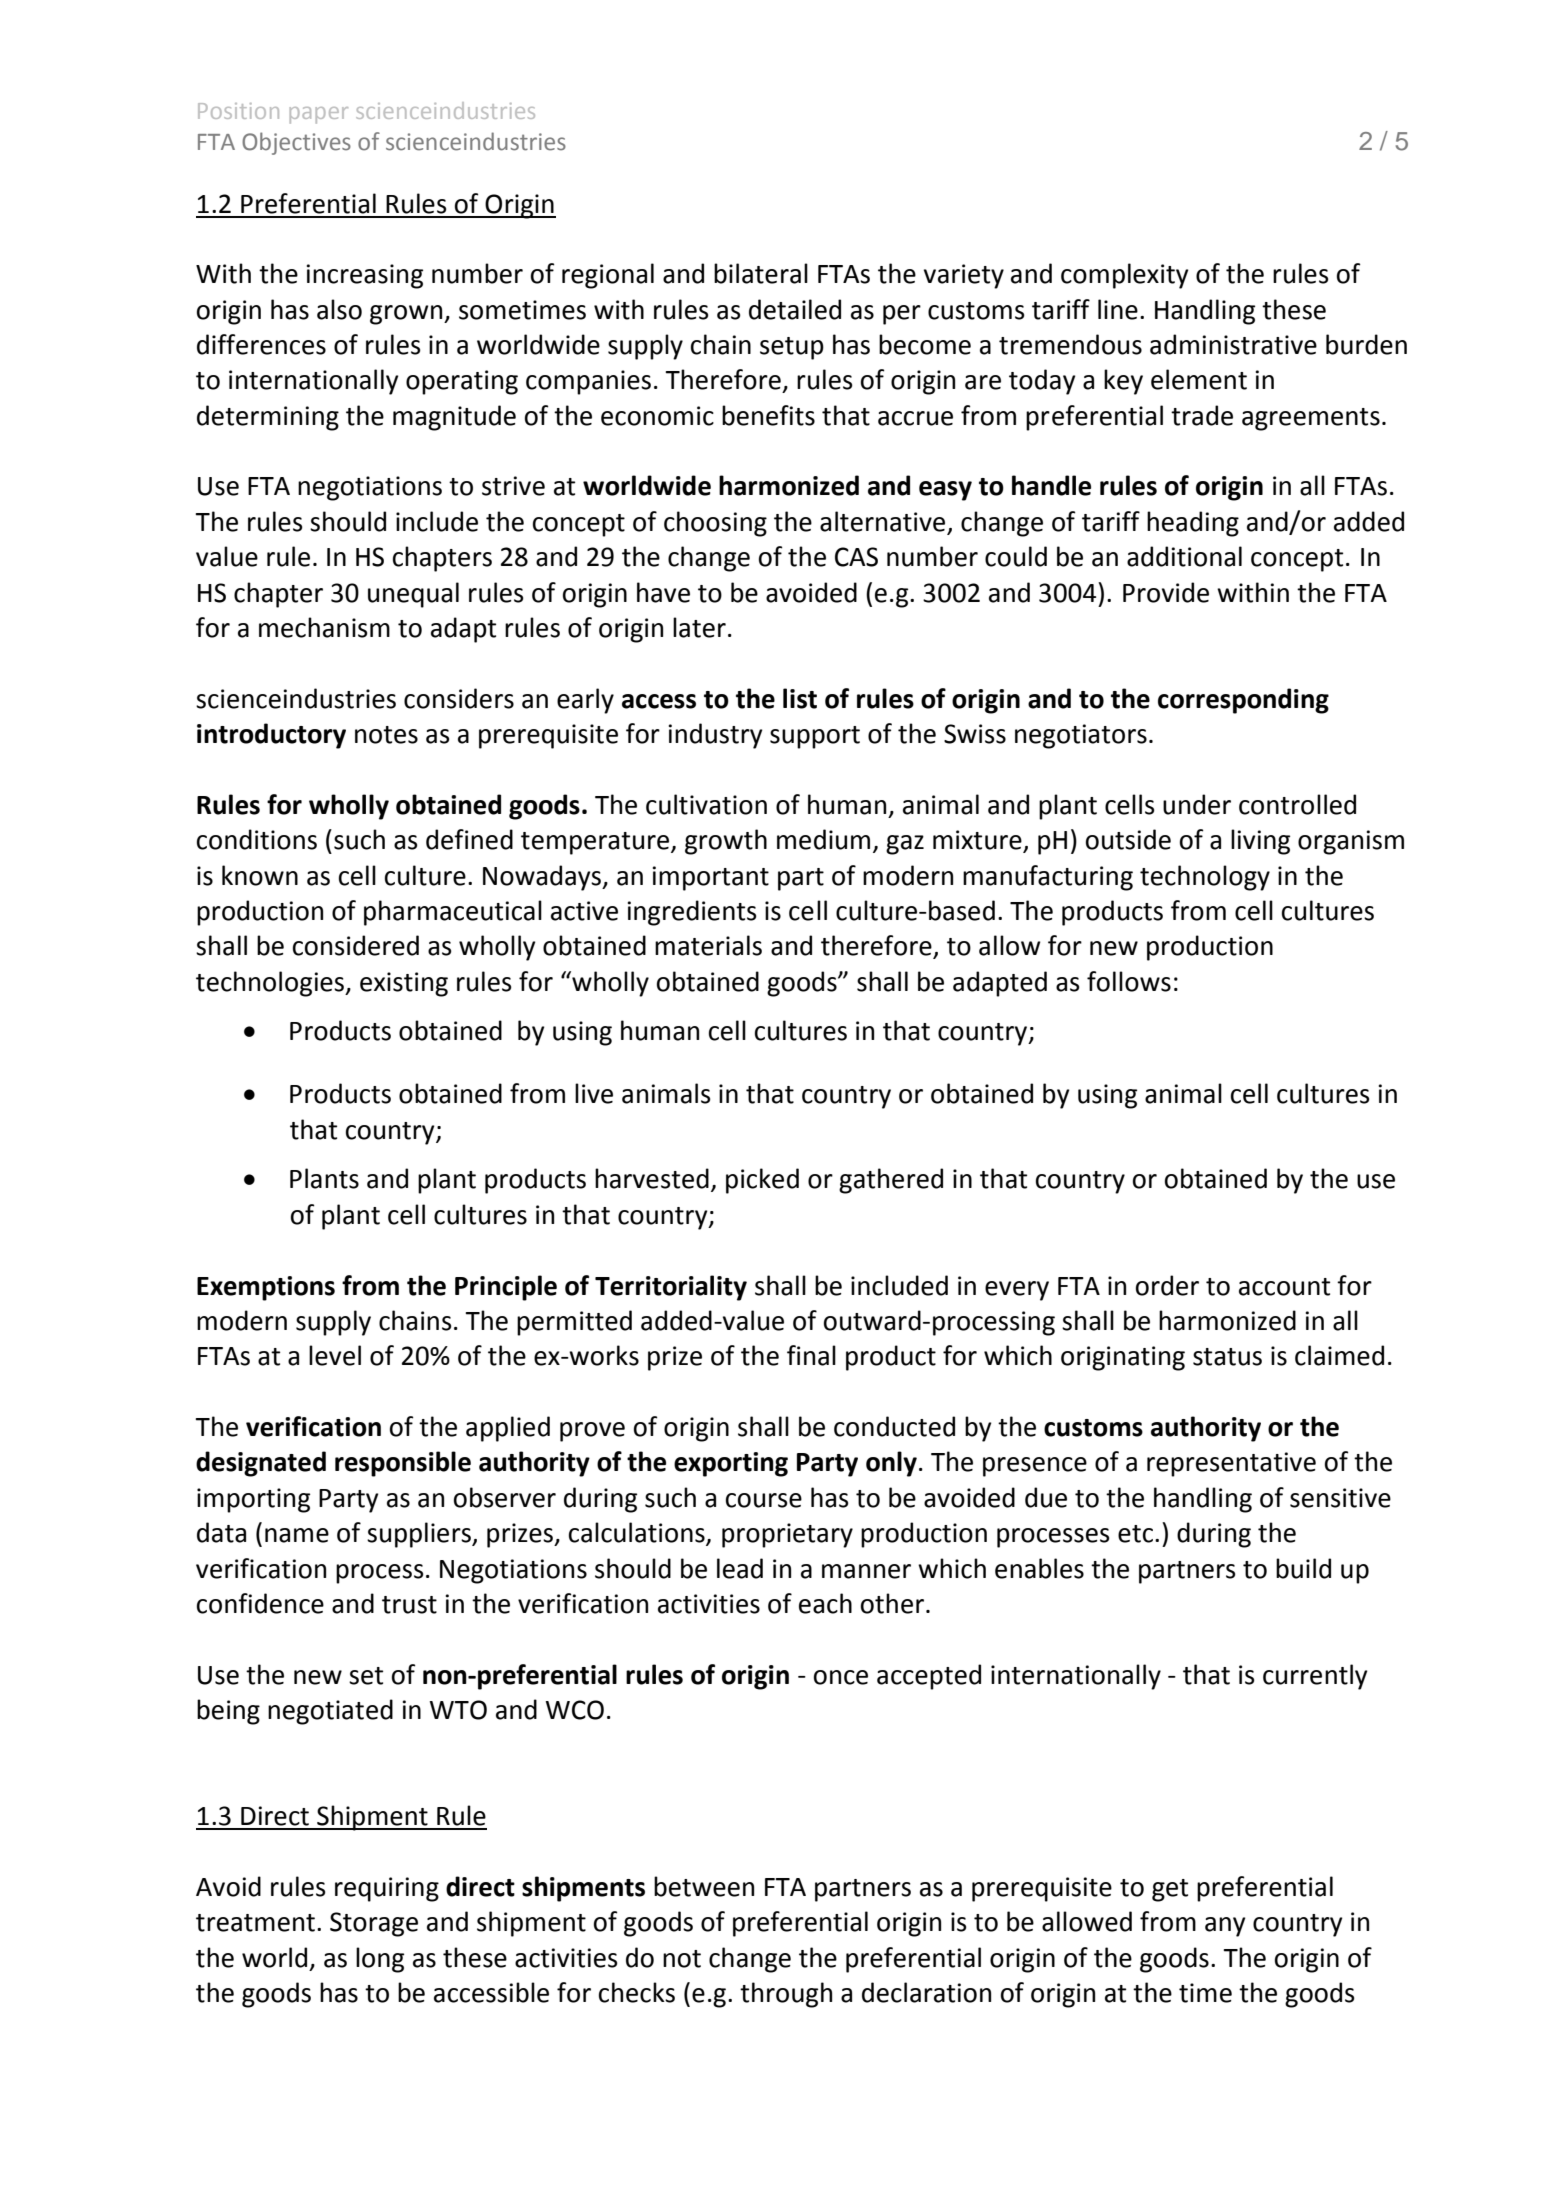  Describe the element at coordinates (296, 143) in the page. I see `Objectives` at that location.
